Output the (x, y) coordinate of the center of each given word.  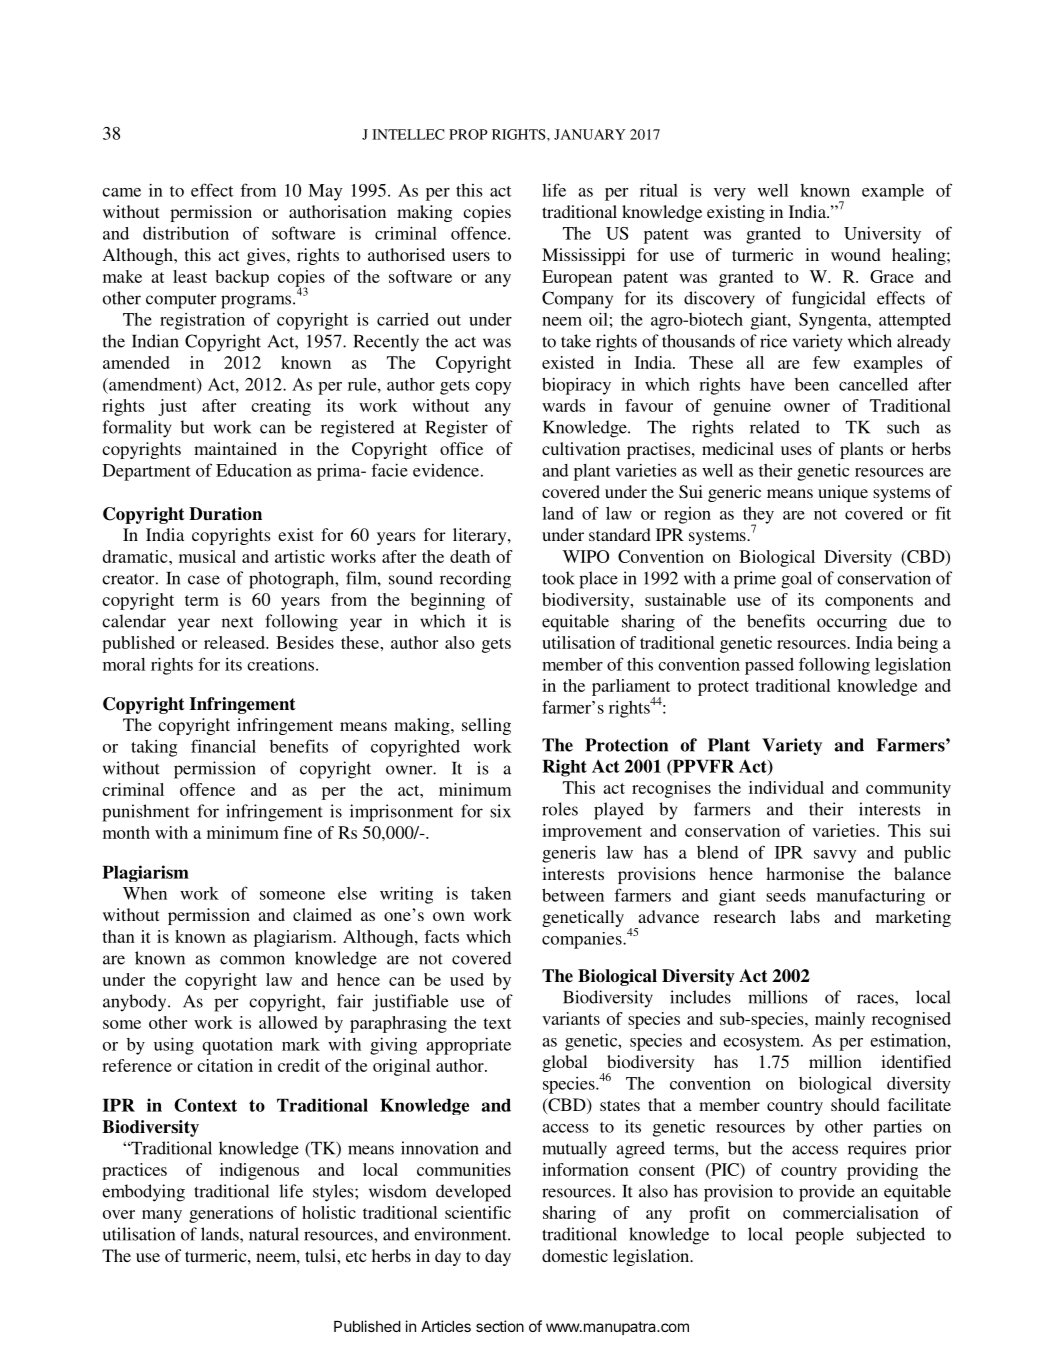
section (500, 1326)
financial (223, 746)
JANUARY (590, 134)
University (882, 235)
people (819, 1236)
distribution (186, 233)
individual (786, 787)
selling (486, 726)
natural (274, 1234)
